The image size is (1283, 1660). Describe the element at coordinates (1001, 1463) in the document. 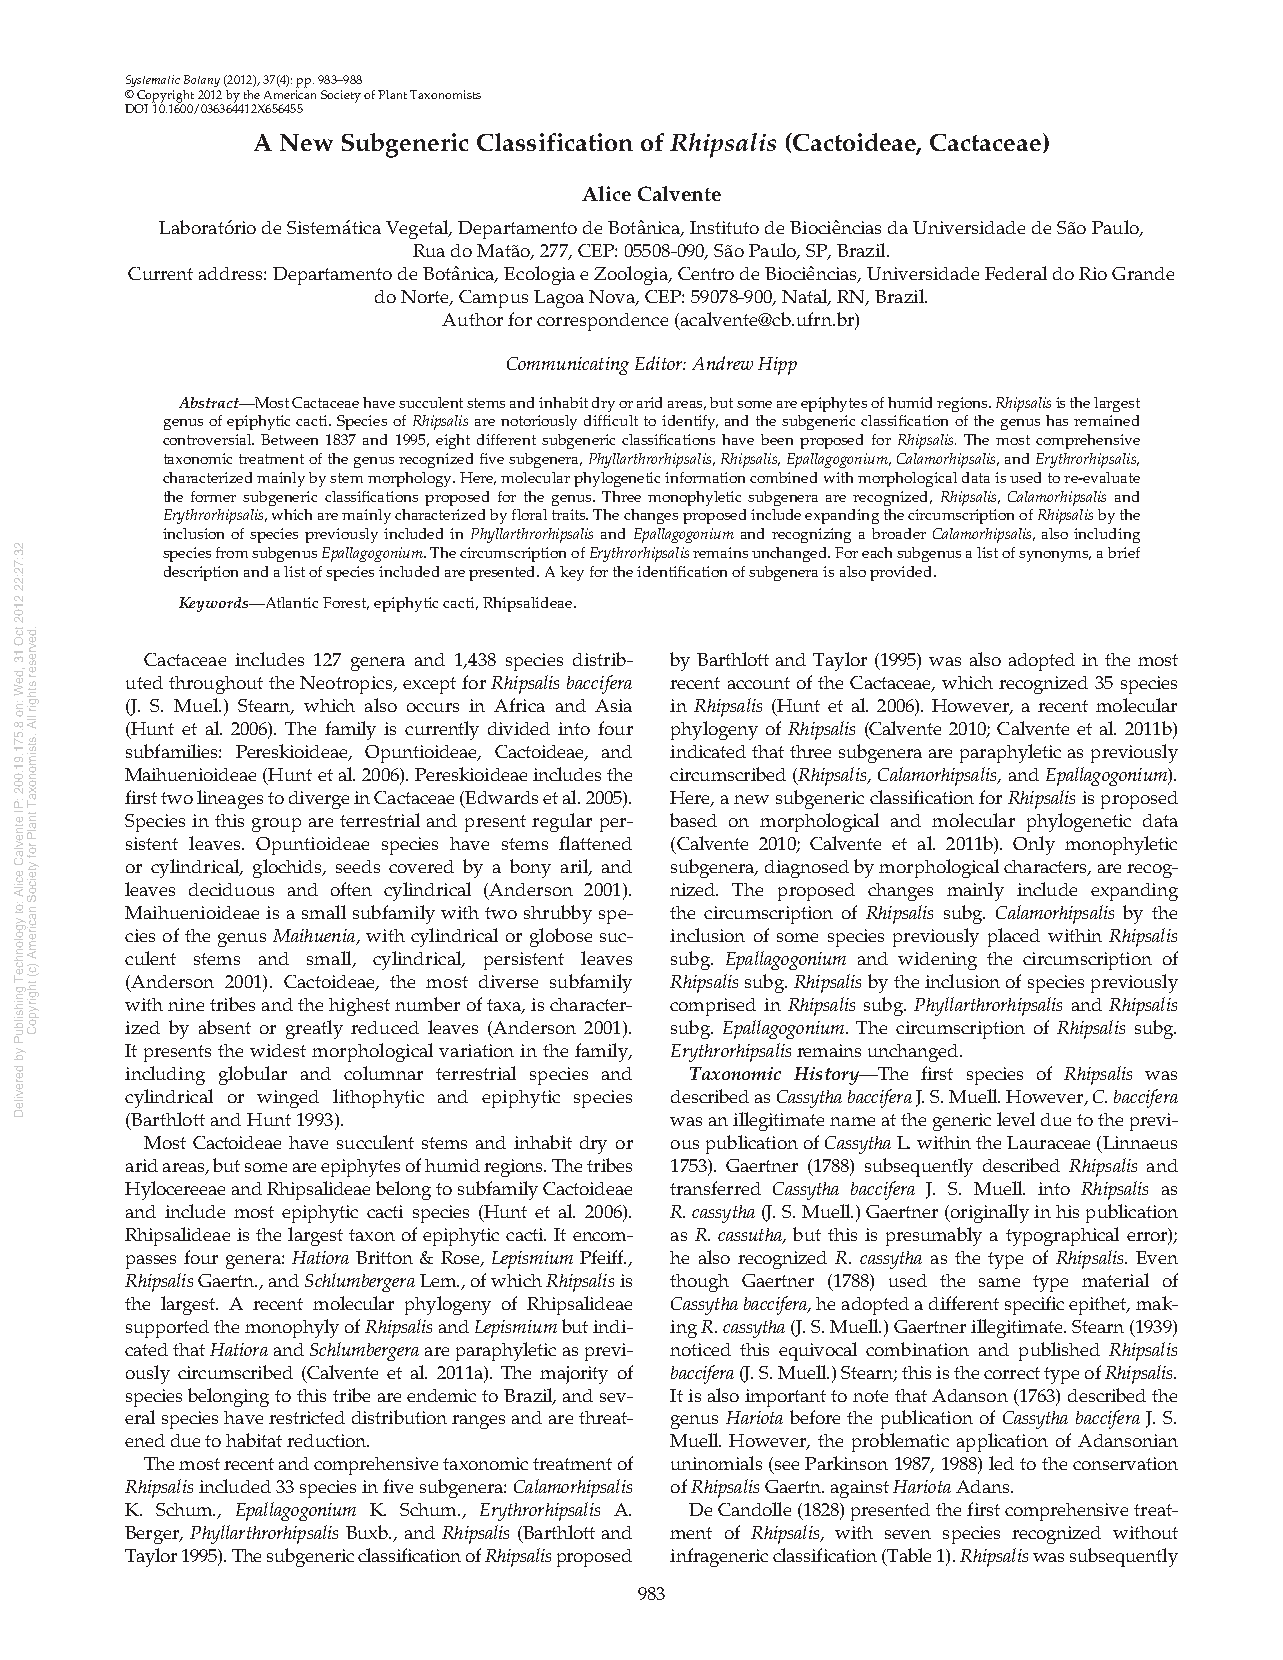

I see `led` at that location.
